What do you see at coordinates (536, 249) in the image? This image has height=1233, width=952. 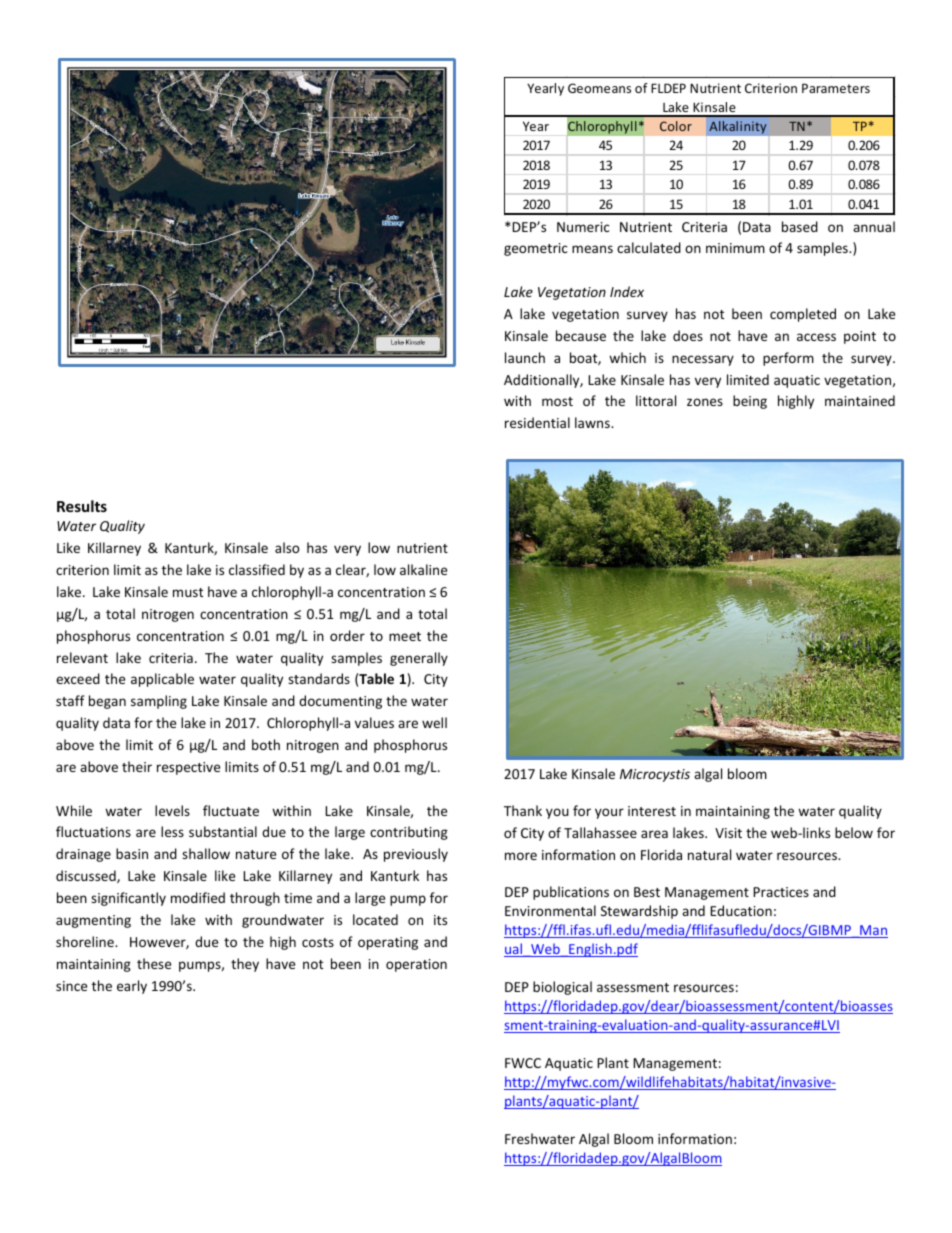 I see `geometric` at bounding box center [536, 249].
